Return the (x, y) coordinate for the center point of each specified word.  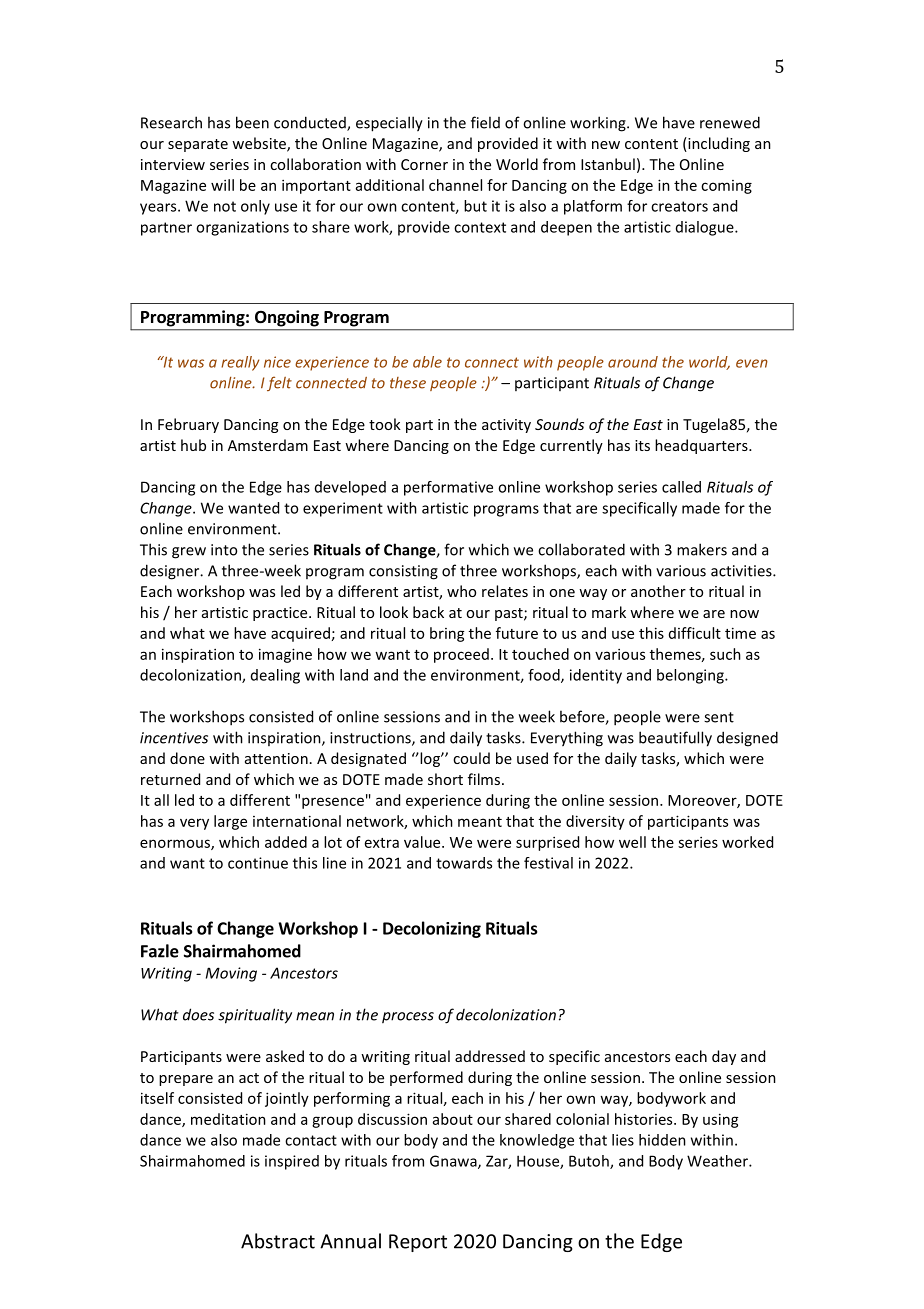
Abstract (278, 1241)
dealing (275, 676)
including (718, 144)
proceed (461, 655)
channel (455, 185)
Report (418, 1243)
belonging (691, 676)
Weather (718, 1161)
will (222, 185)
